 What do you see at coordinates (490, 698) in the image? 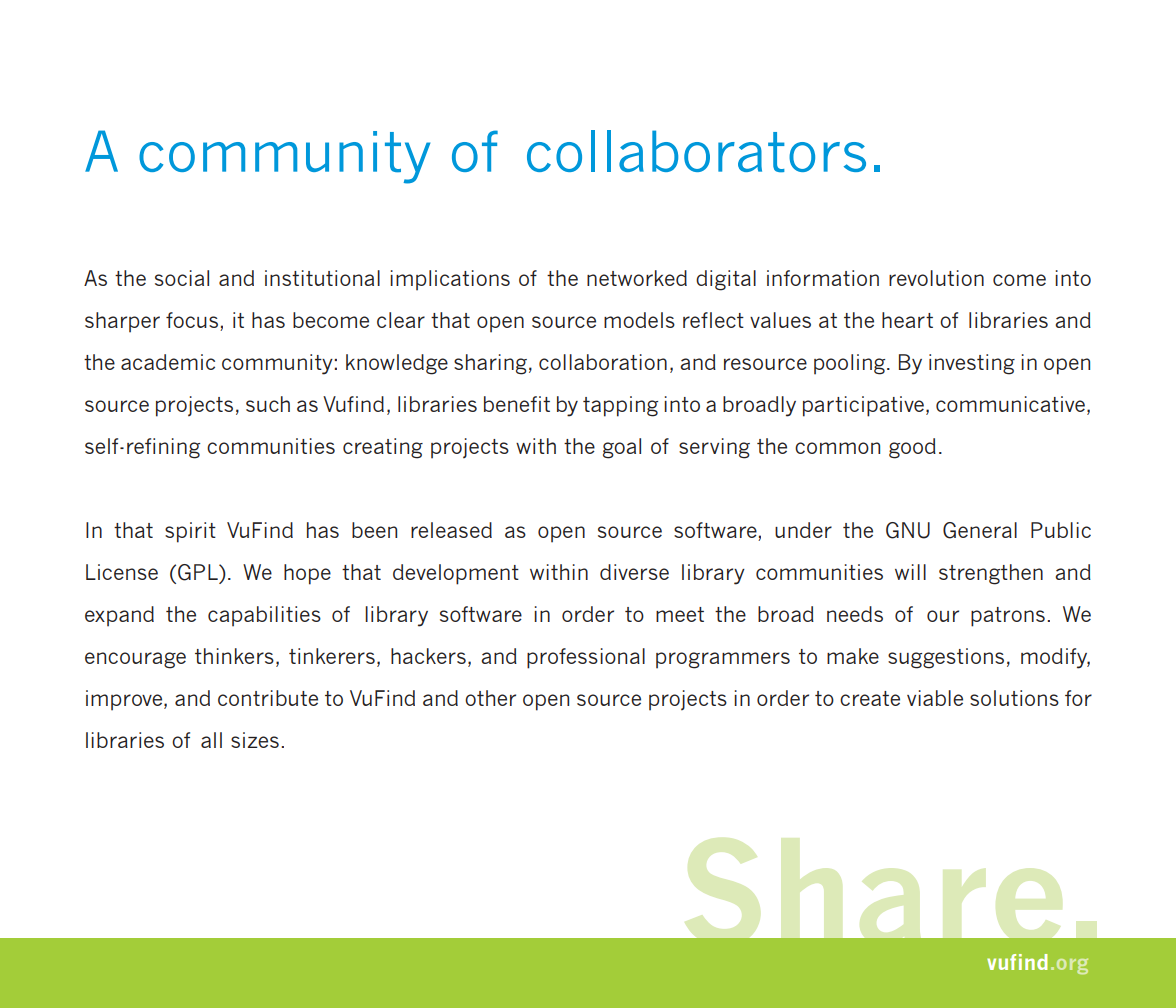
I see `other` at bounding box center [490, 698].
